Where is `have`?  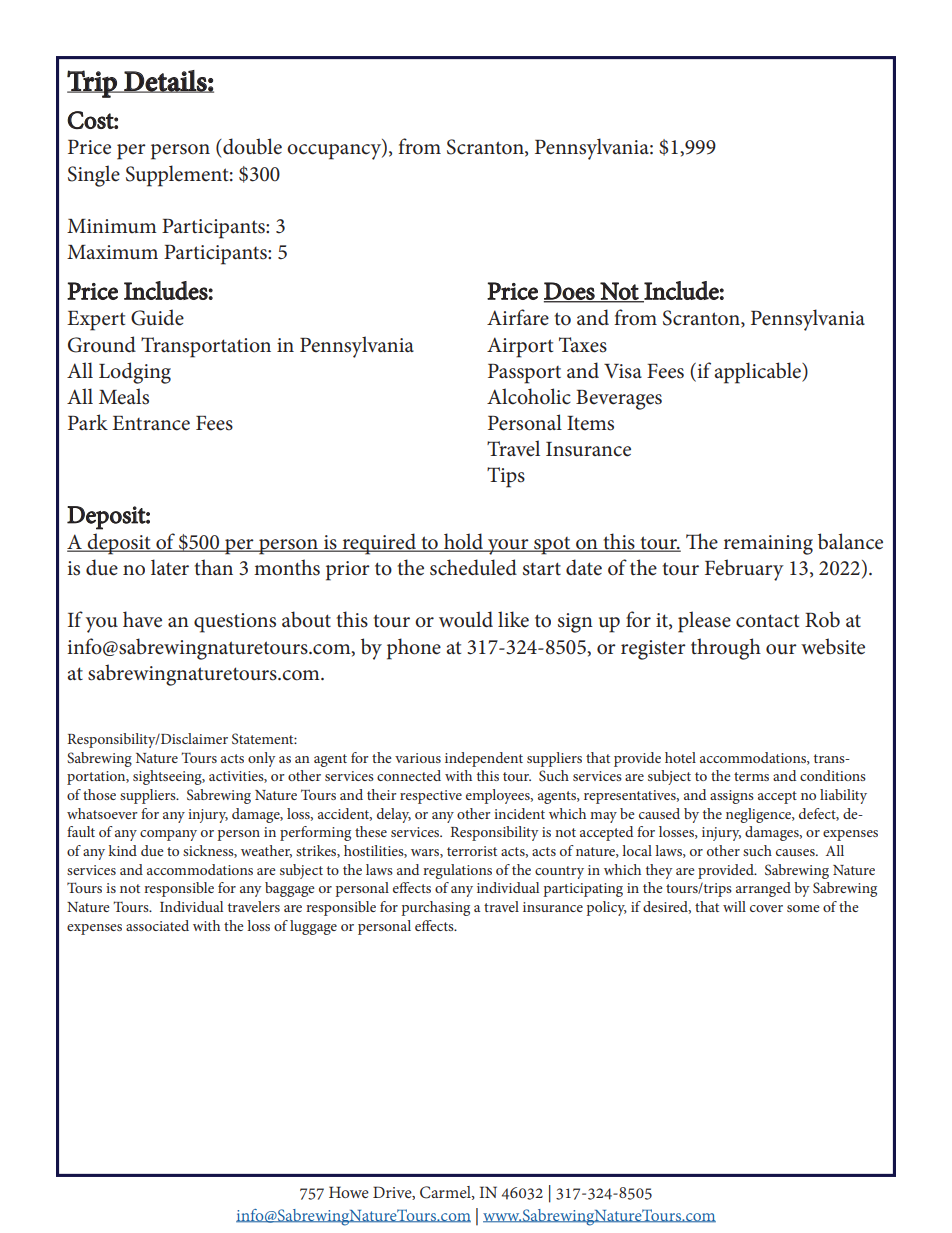 have is located at coordinates (142, 619).
